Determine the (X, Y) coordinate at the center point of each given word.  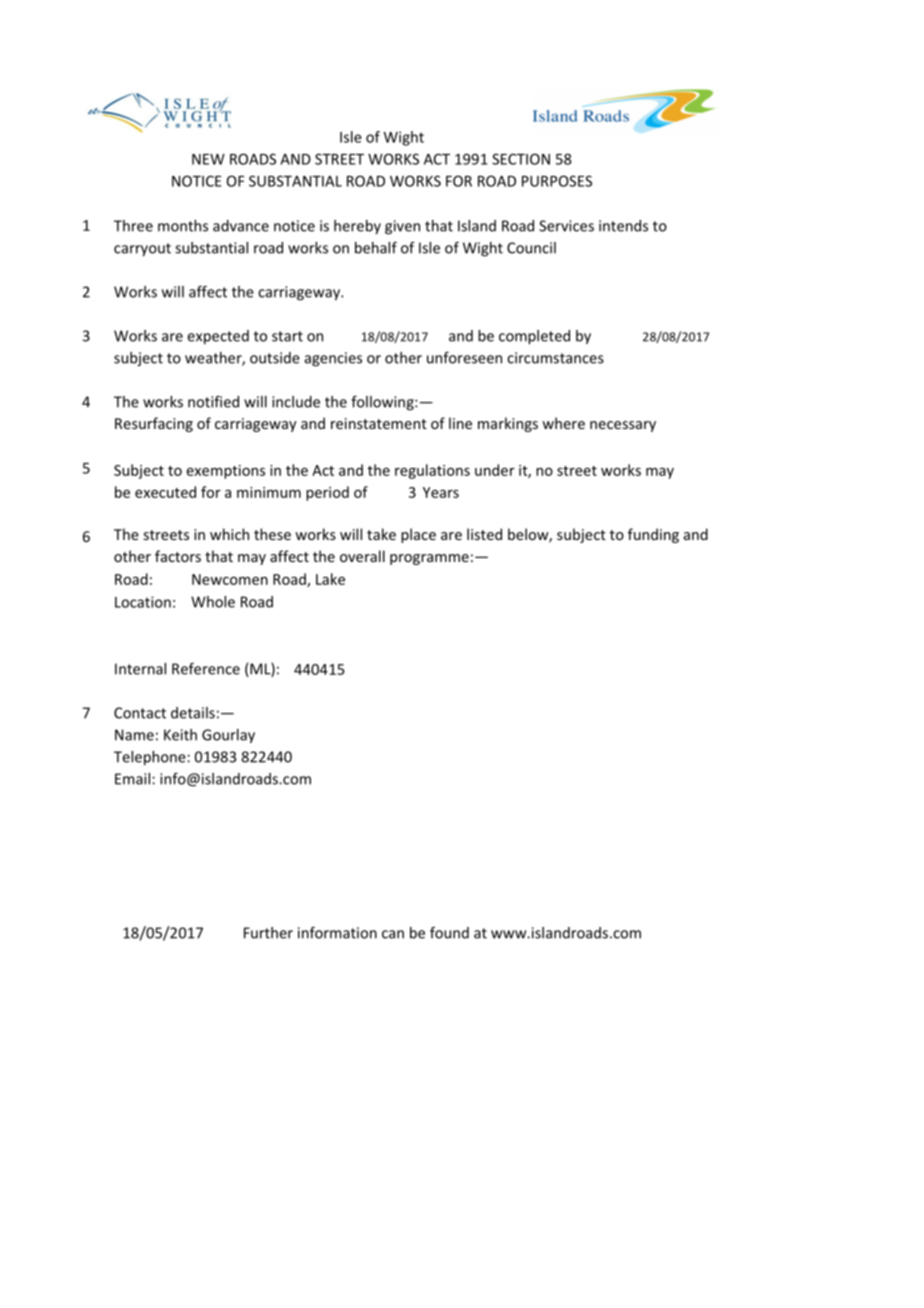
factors (178, 556)
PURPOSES (557, 181)
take (381, 534)
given (402, 227)
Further (268, 933)
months (183, 226)
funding (653, 535)
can (393, 934)
